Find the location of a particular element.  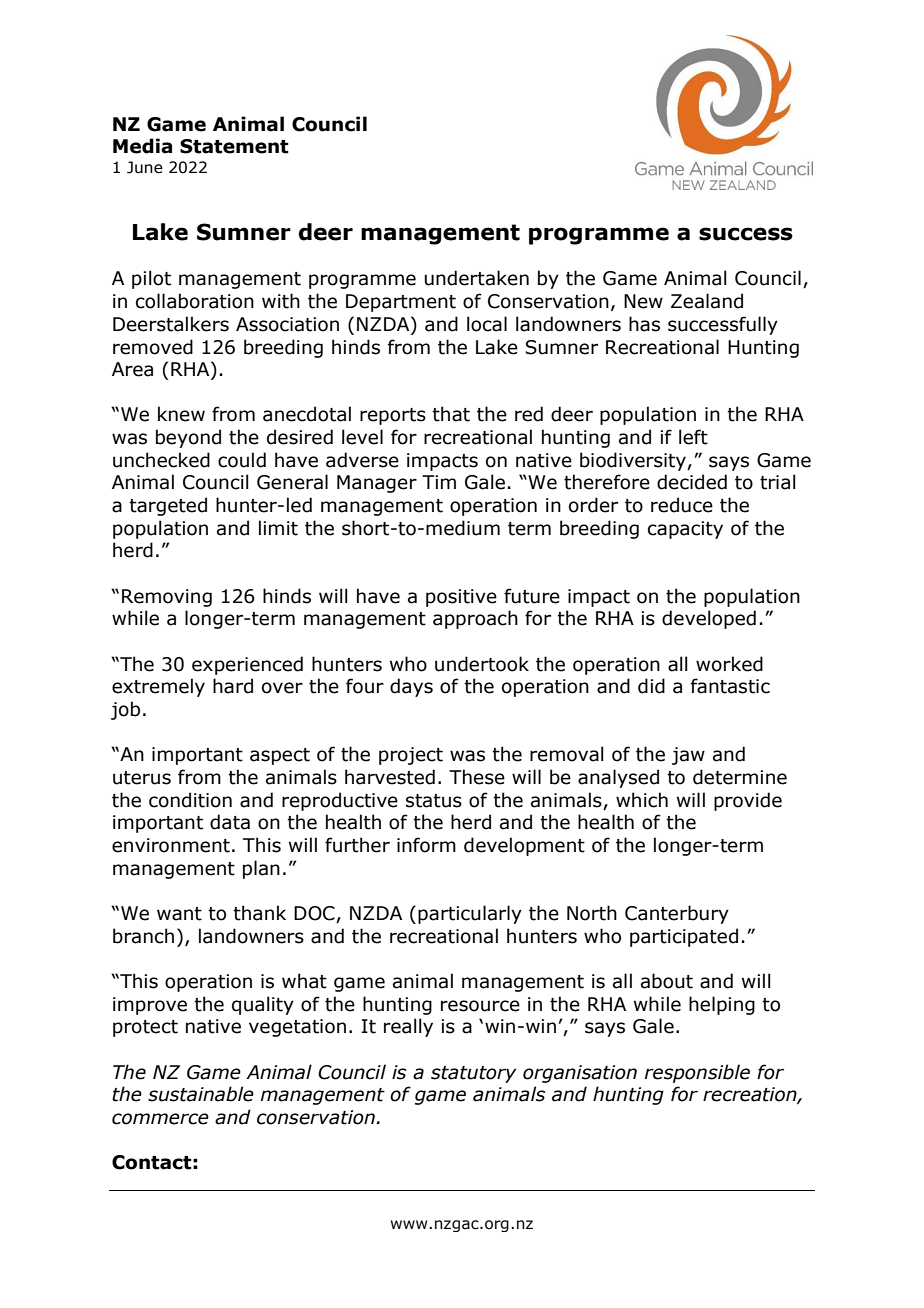

jaw is located at coordinates (688, 756).
